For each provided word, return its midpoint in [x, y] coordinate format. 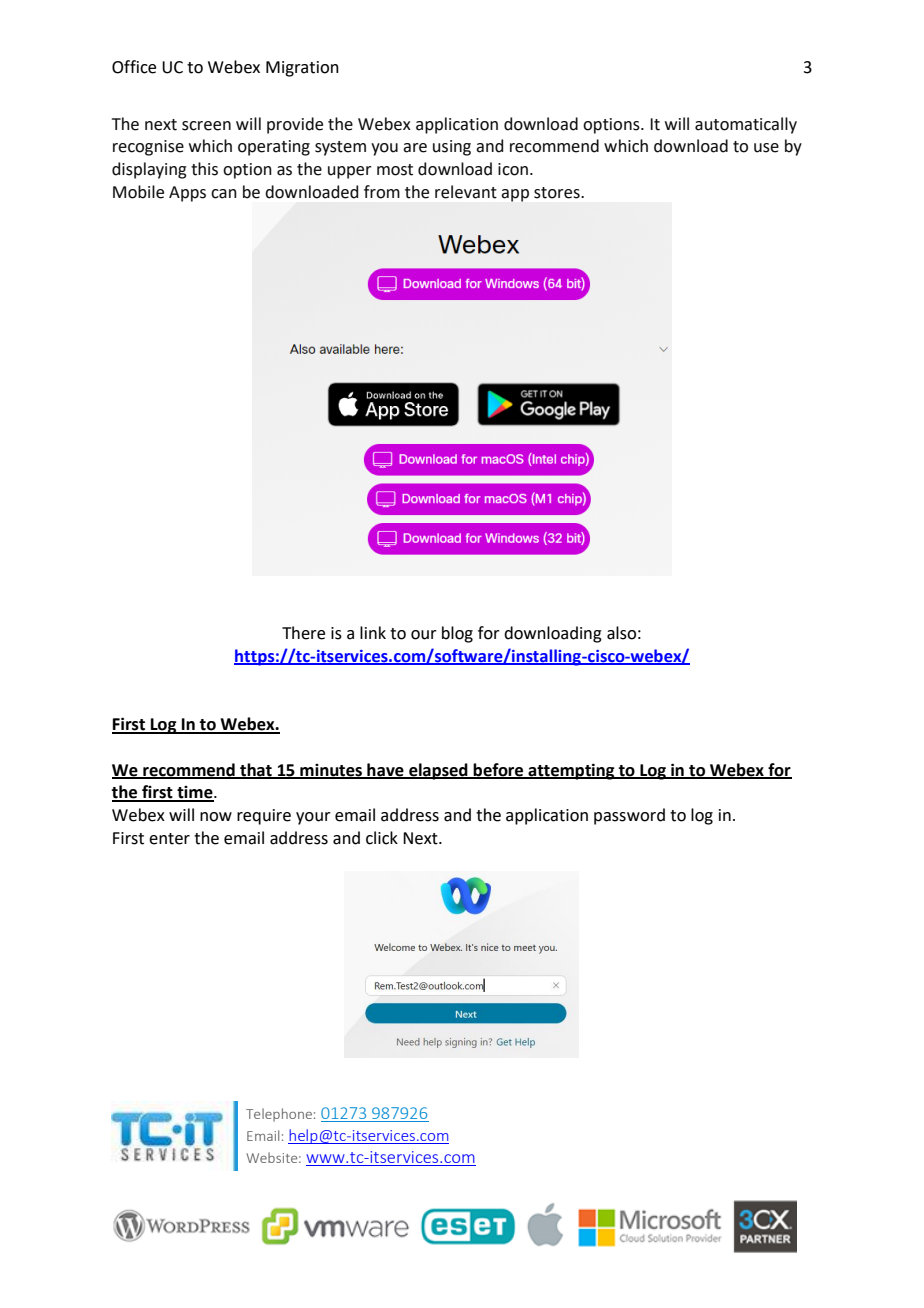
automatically [746, 125]
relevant [466, 192]
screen [206, 126]
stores [558, 193]
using [452, 148]
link [373, 632]
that [256, 770]
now [216, 817]
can [224, 194]
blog [457, 634]
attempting [571, 771]
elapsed [438, 771]
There [303, 633]
